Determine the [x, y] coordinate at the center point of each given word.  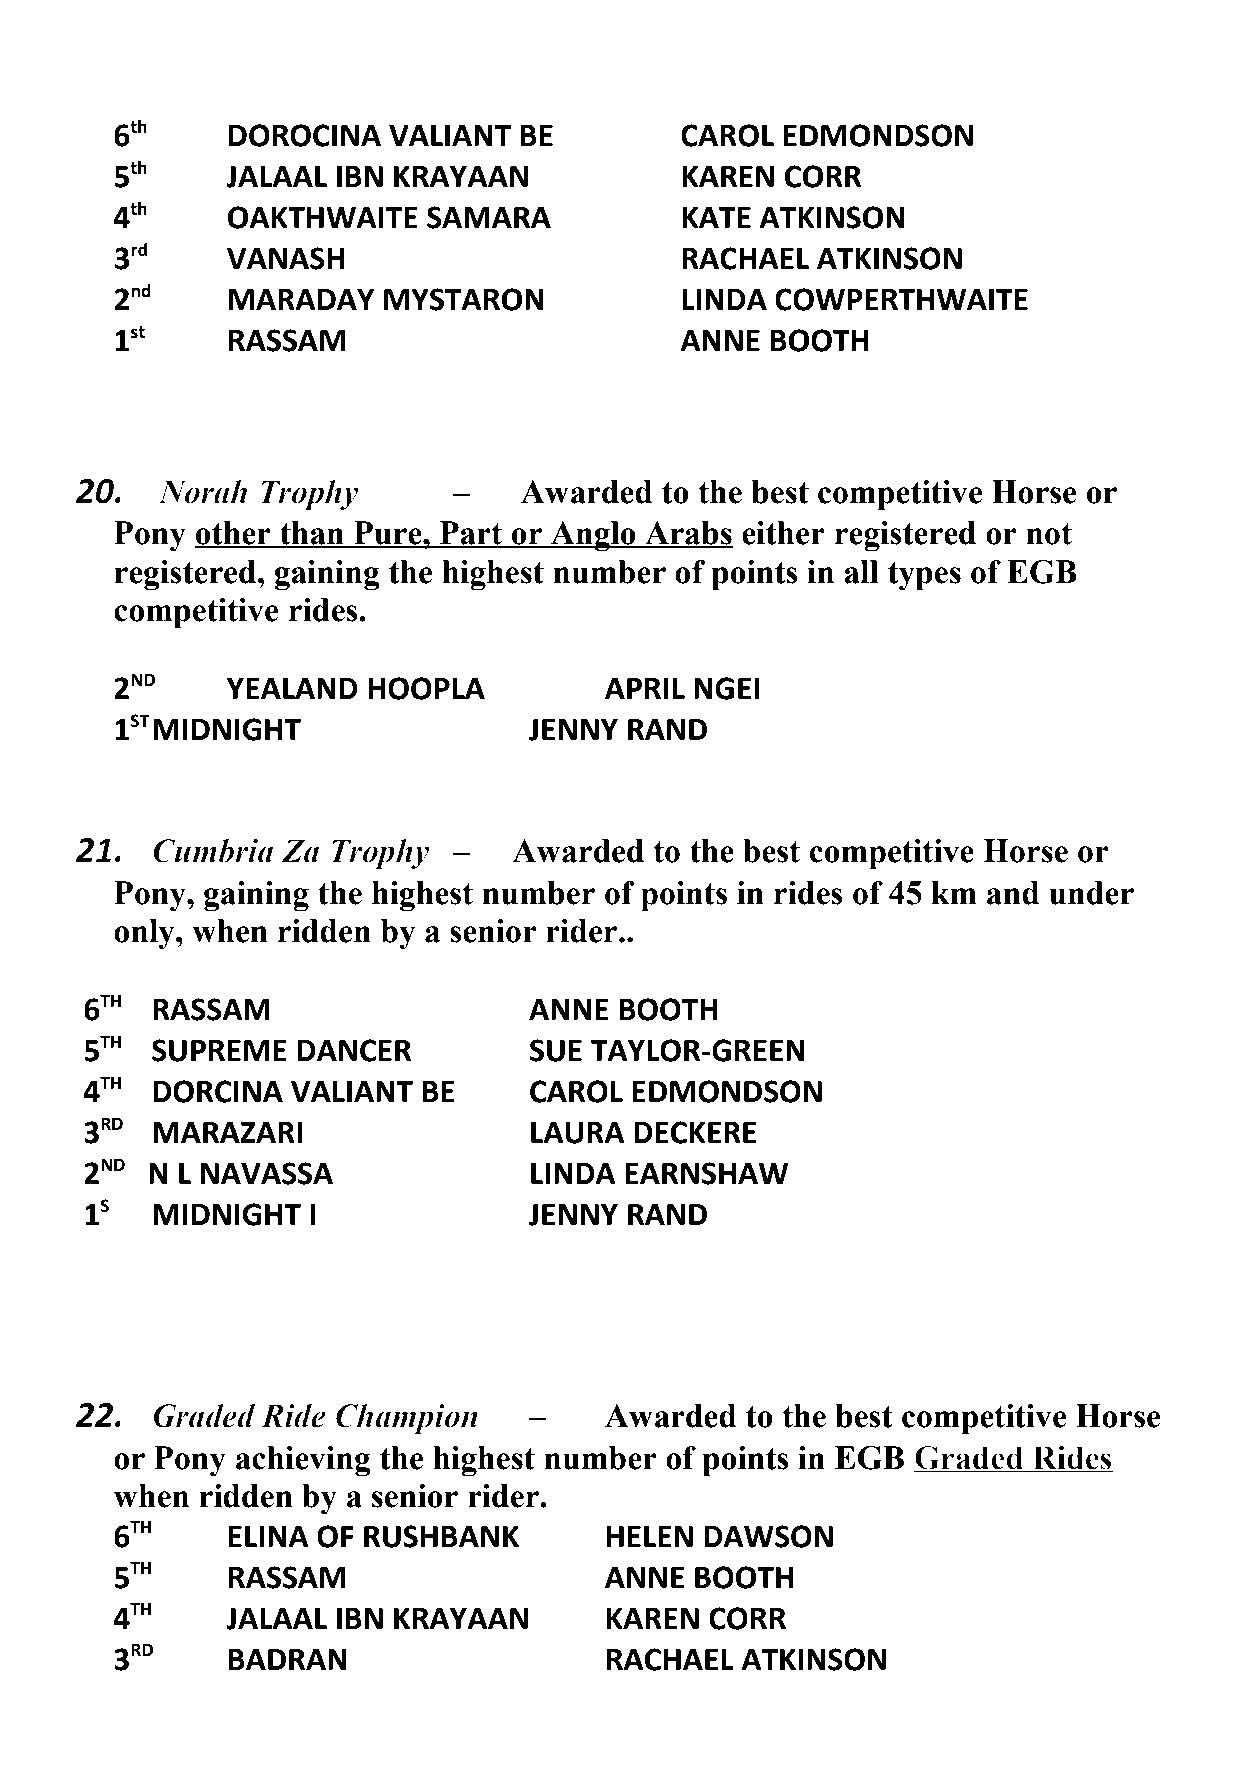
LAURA [578, 1133]
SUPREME [219, 1050]
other [233, 534]
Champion [407, 1419]
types [924, 576]
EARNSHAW [706, 1173]
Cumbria [213, 851]
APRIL [645, 688]
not [1049, 534]
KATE [716, 217]
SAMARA [489, 217]
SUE [556, 1050]
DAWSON [768, 1536]
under [1091, 893]
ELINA [269, 1536]
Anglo [593, 536]
